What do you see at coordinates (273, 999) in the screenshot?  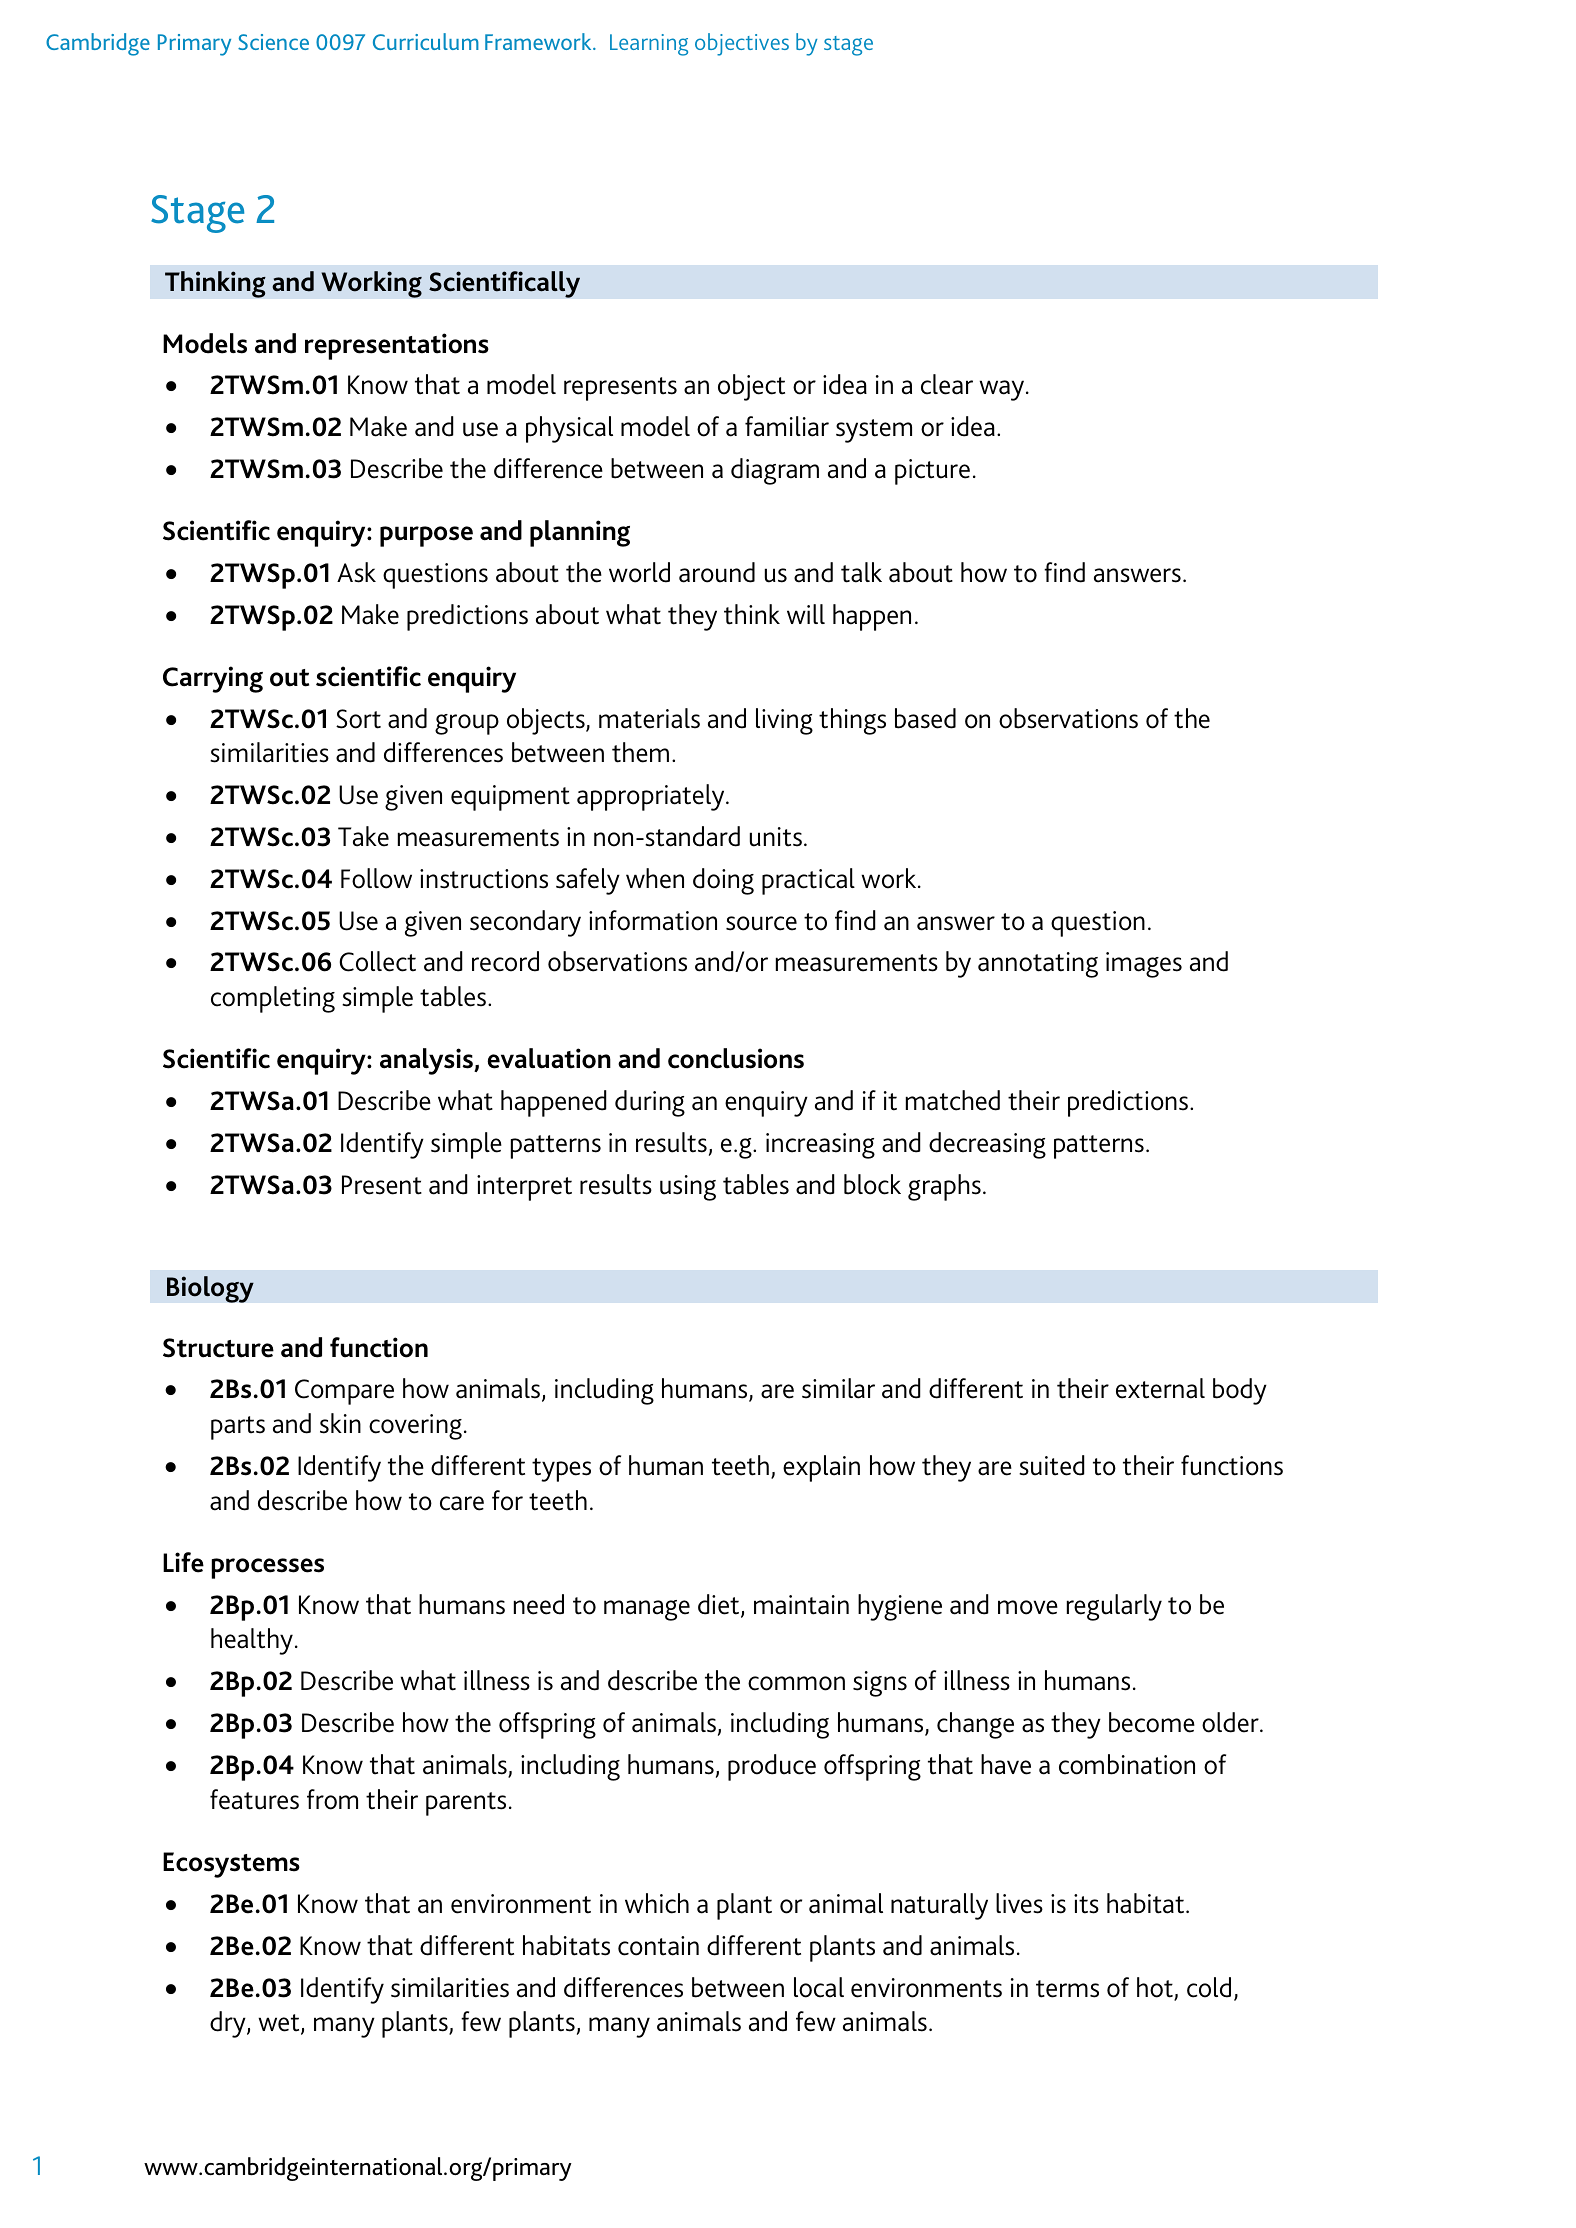 I see `completing` at bounding box center [273, 999].
